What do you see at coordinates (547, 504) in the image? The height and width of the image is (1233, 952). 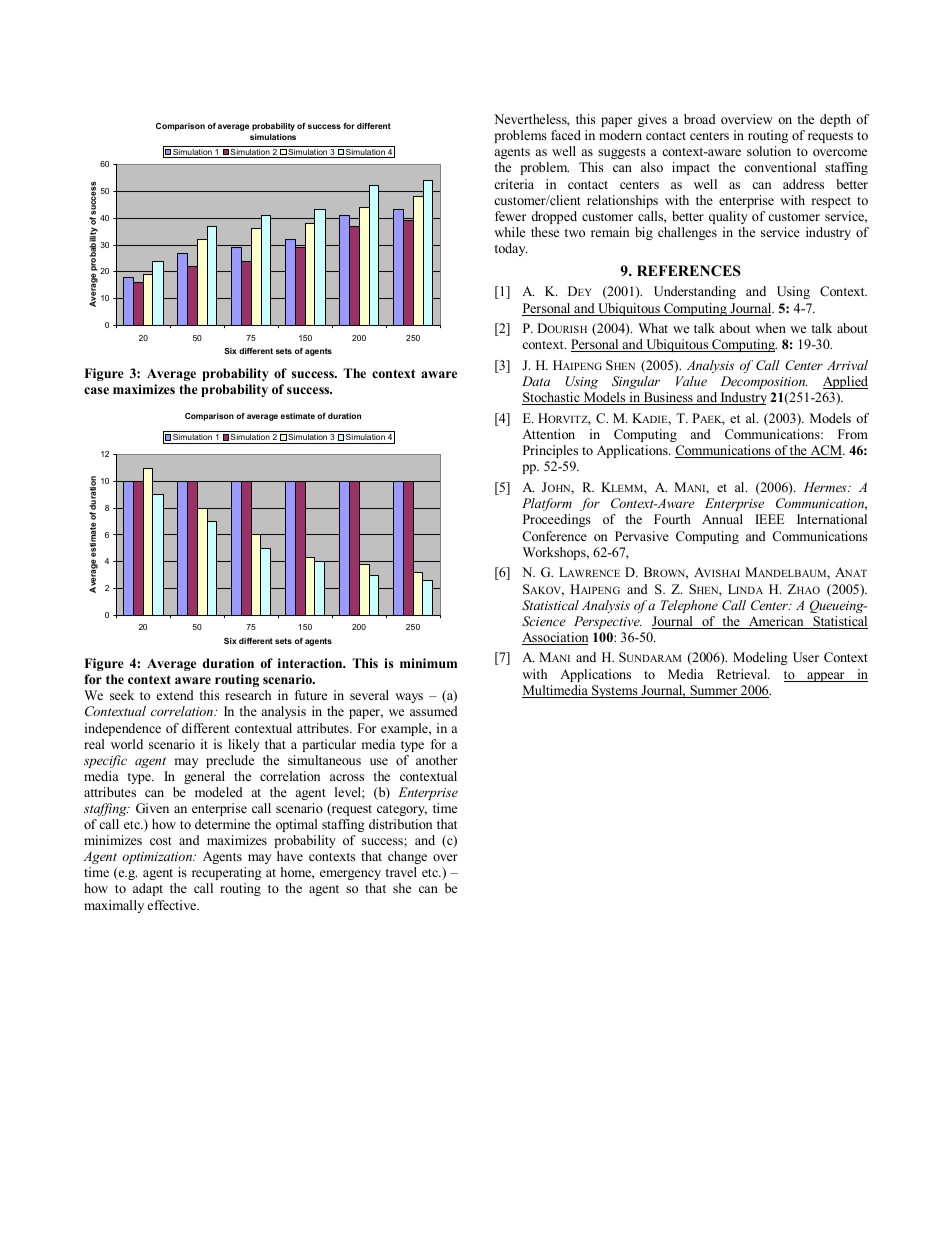 I see `Platform` at bounding box center [547, 504].
